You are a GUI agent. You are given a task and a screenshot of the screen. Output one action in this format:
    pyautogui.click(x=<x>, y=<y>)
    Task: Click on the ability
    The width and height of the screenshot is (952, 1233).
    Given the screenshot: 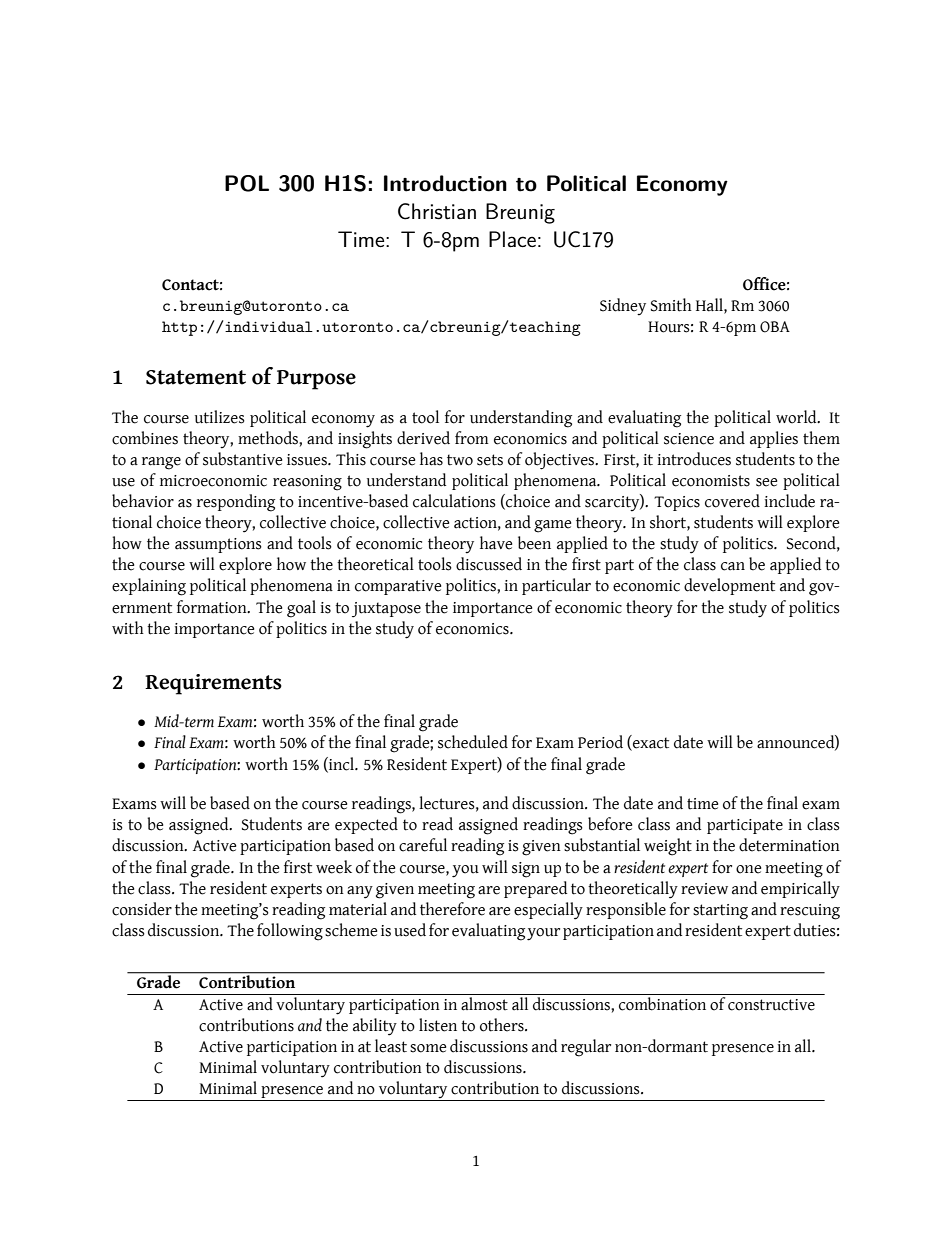 What is the action you would take?
    pyautogui.click(x=375, y=1027)
